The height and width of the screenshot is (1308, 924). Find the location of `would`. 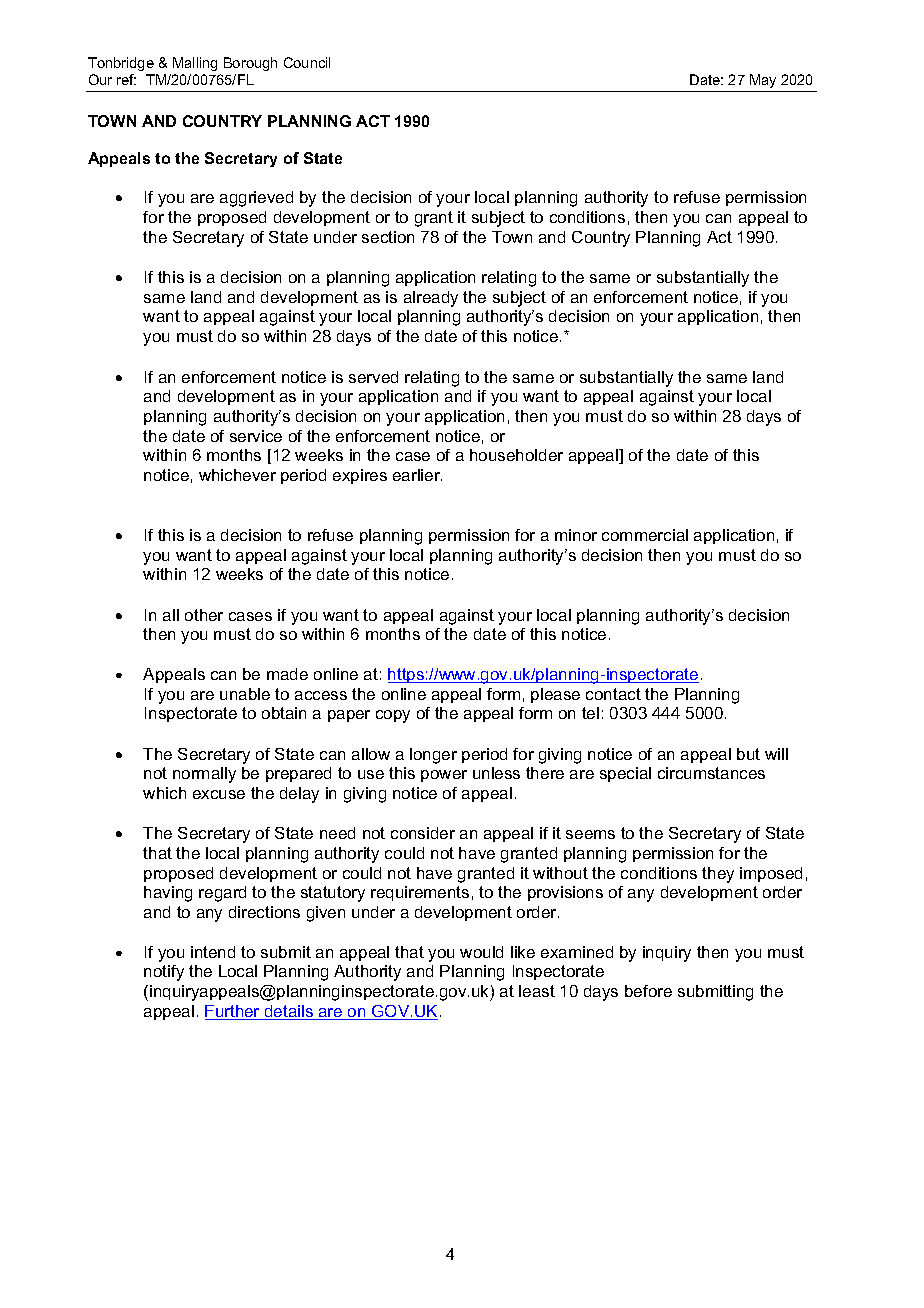

would is located at coordinates (481, 952).
